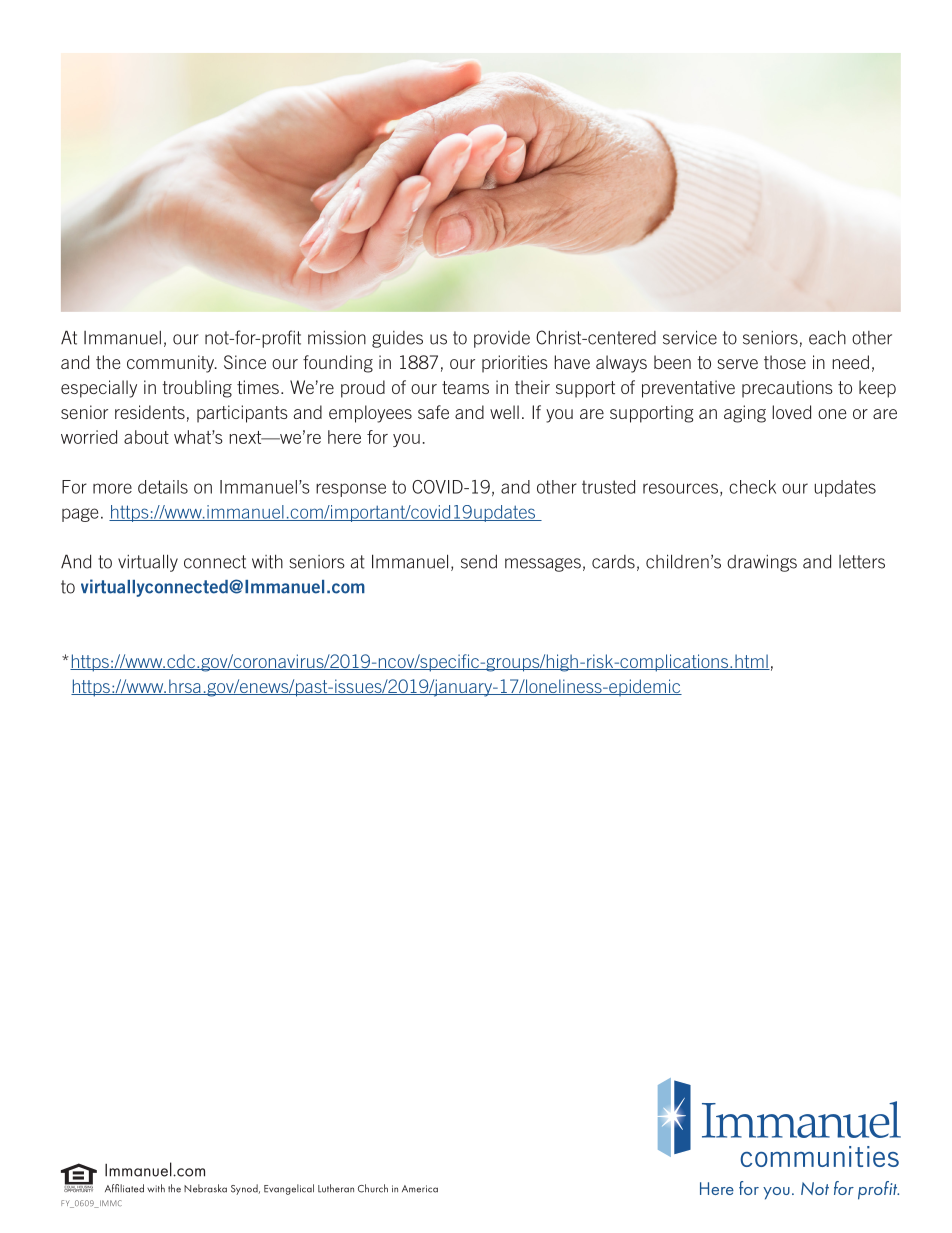 Image resolution: width=952 pixels, height=1233 pixels. What do you see at coordinates (205, 1188) in the screenshot?
I see `Nebraska` at bounding box center [205, 1188].
